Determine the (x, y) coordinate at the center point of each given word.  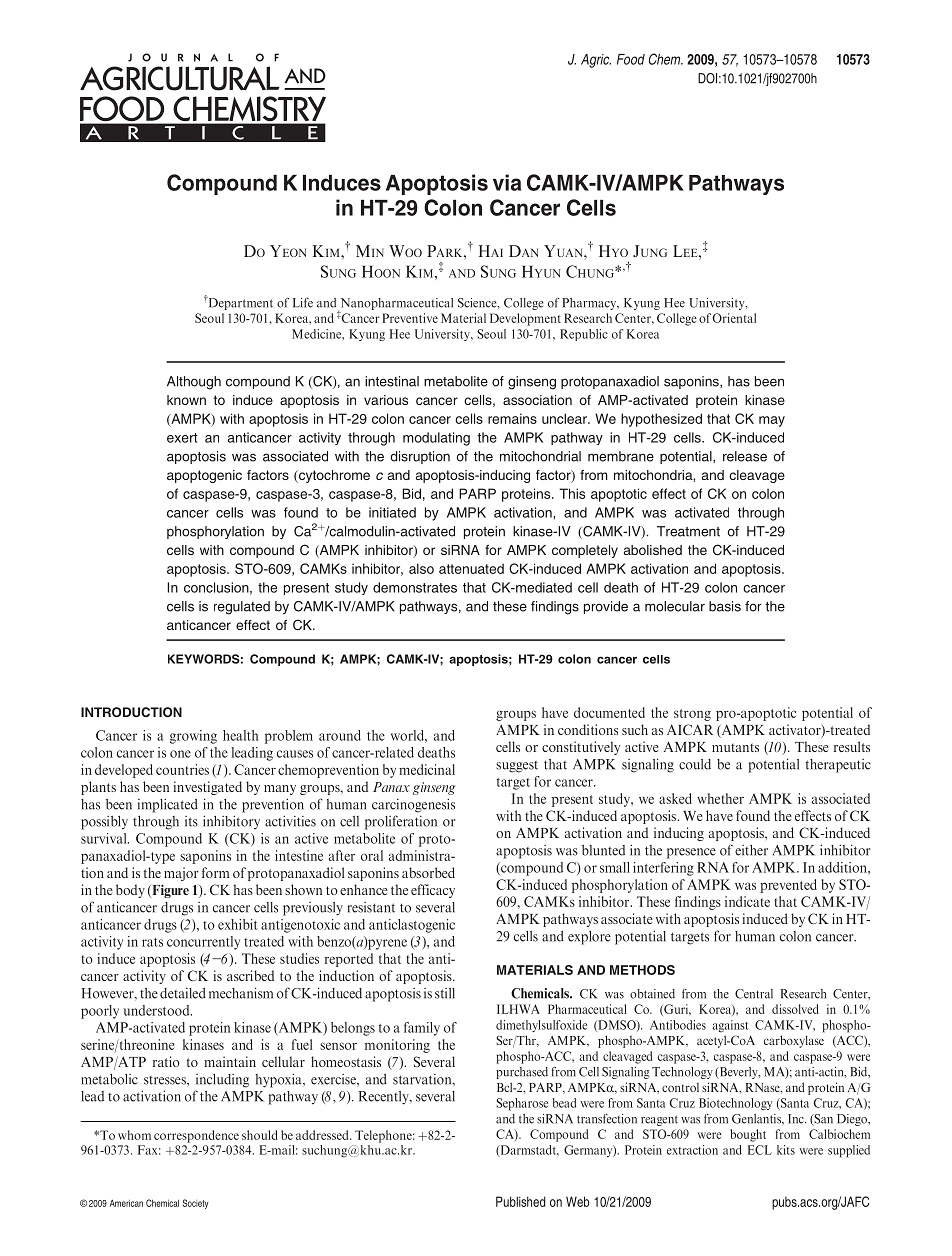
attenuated (471, 568)
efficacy (433, 891)
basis (725, 606)
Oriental (734, 318)
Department (239, 303)
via (507, 182)
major (181, 874)
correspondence (196, 1136)
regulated (242, 608)
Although (194, 383)
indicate (747, 901)
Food (631, 59)
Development (525, 319)
